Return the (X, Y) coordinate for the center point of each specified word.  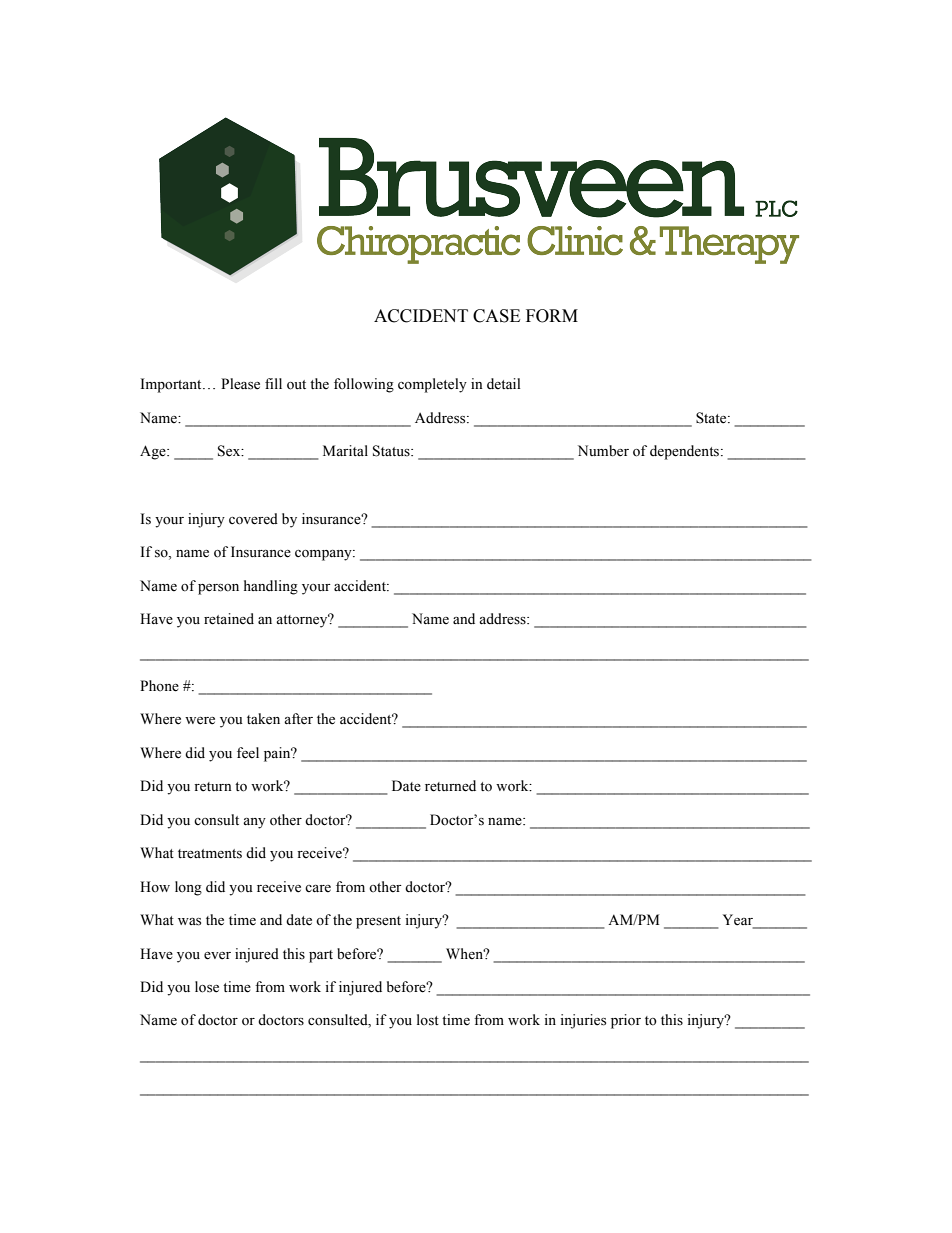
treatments (210, 854)
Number (603, 451)
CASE (496, 316)
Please (240, 384)
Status (392, 451)
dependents (686, 452)
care (318, 889)
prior (626, 1021)
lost (428, 1020)
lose (207, 987)
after (298, 719)
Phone (159, 686)
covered (253, 519)
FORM (552, 316)
